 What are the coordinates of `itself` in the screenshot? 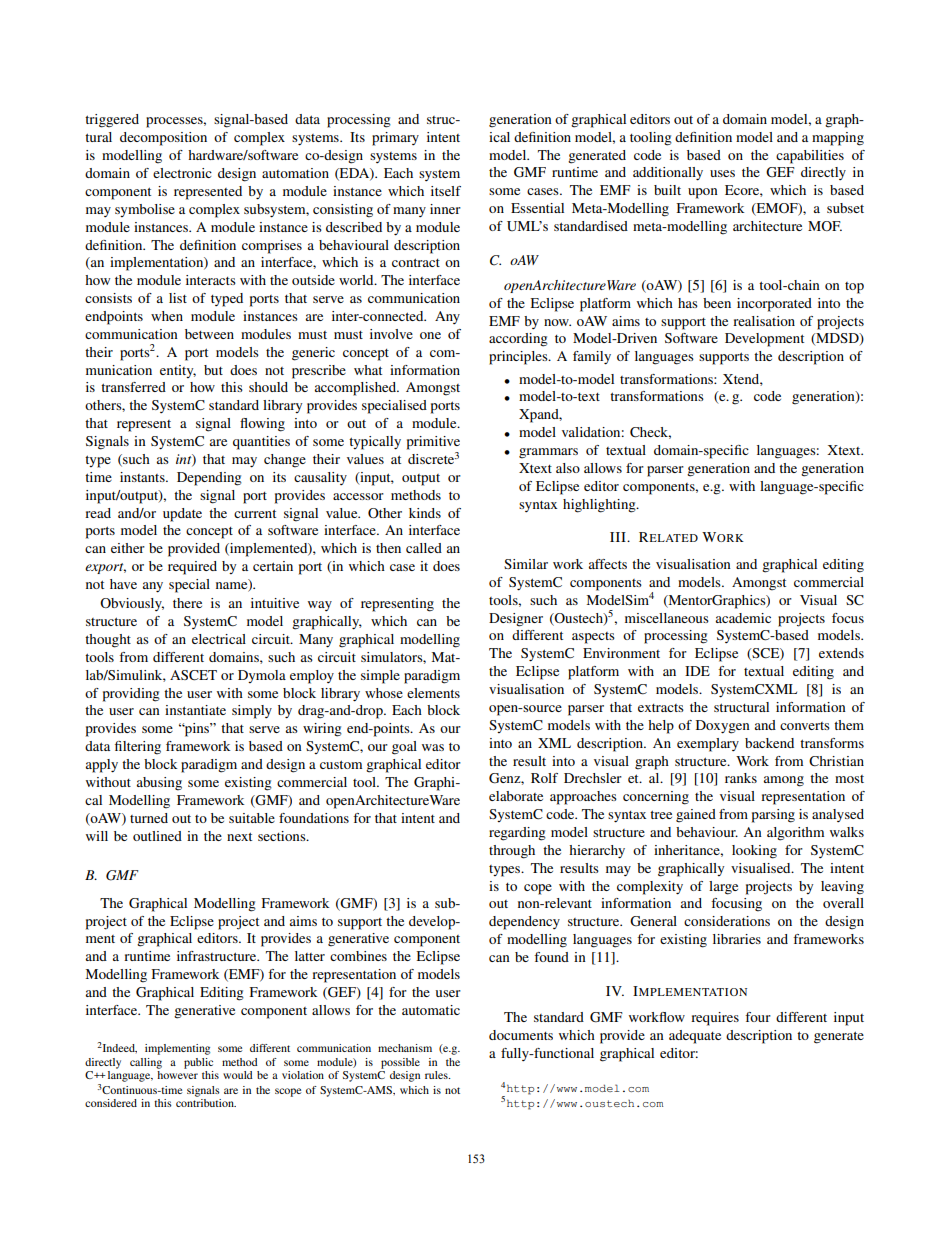 It's located at (446, 191).
